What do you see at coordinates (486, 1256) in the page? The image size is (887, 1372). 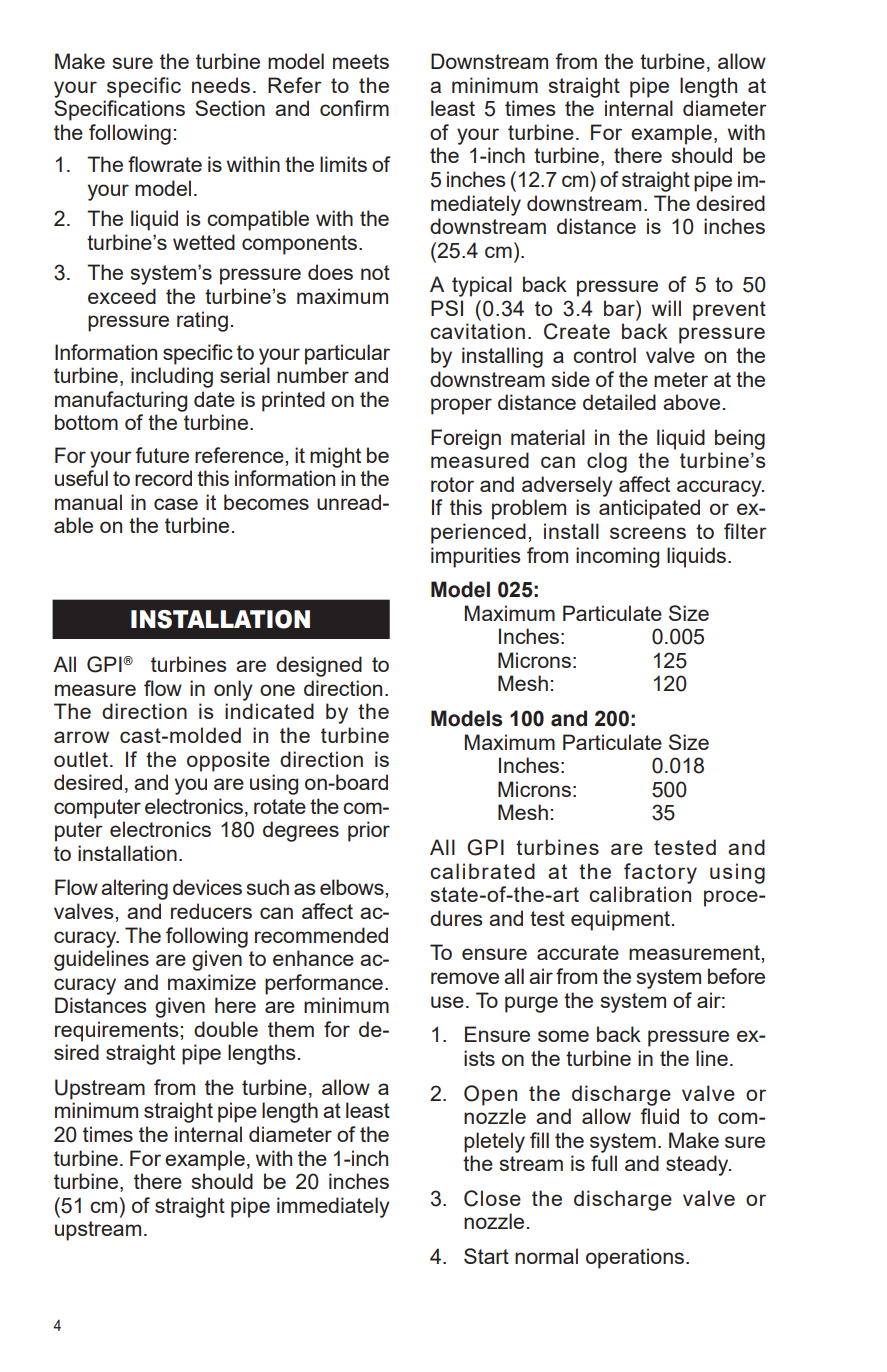 I see `Start` at bounding box center [486, 1256].
